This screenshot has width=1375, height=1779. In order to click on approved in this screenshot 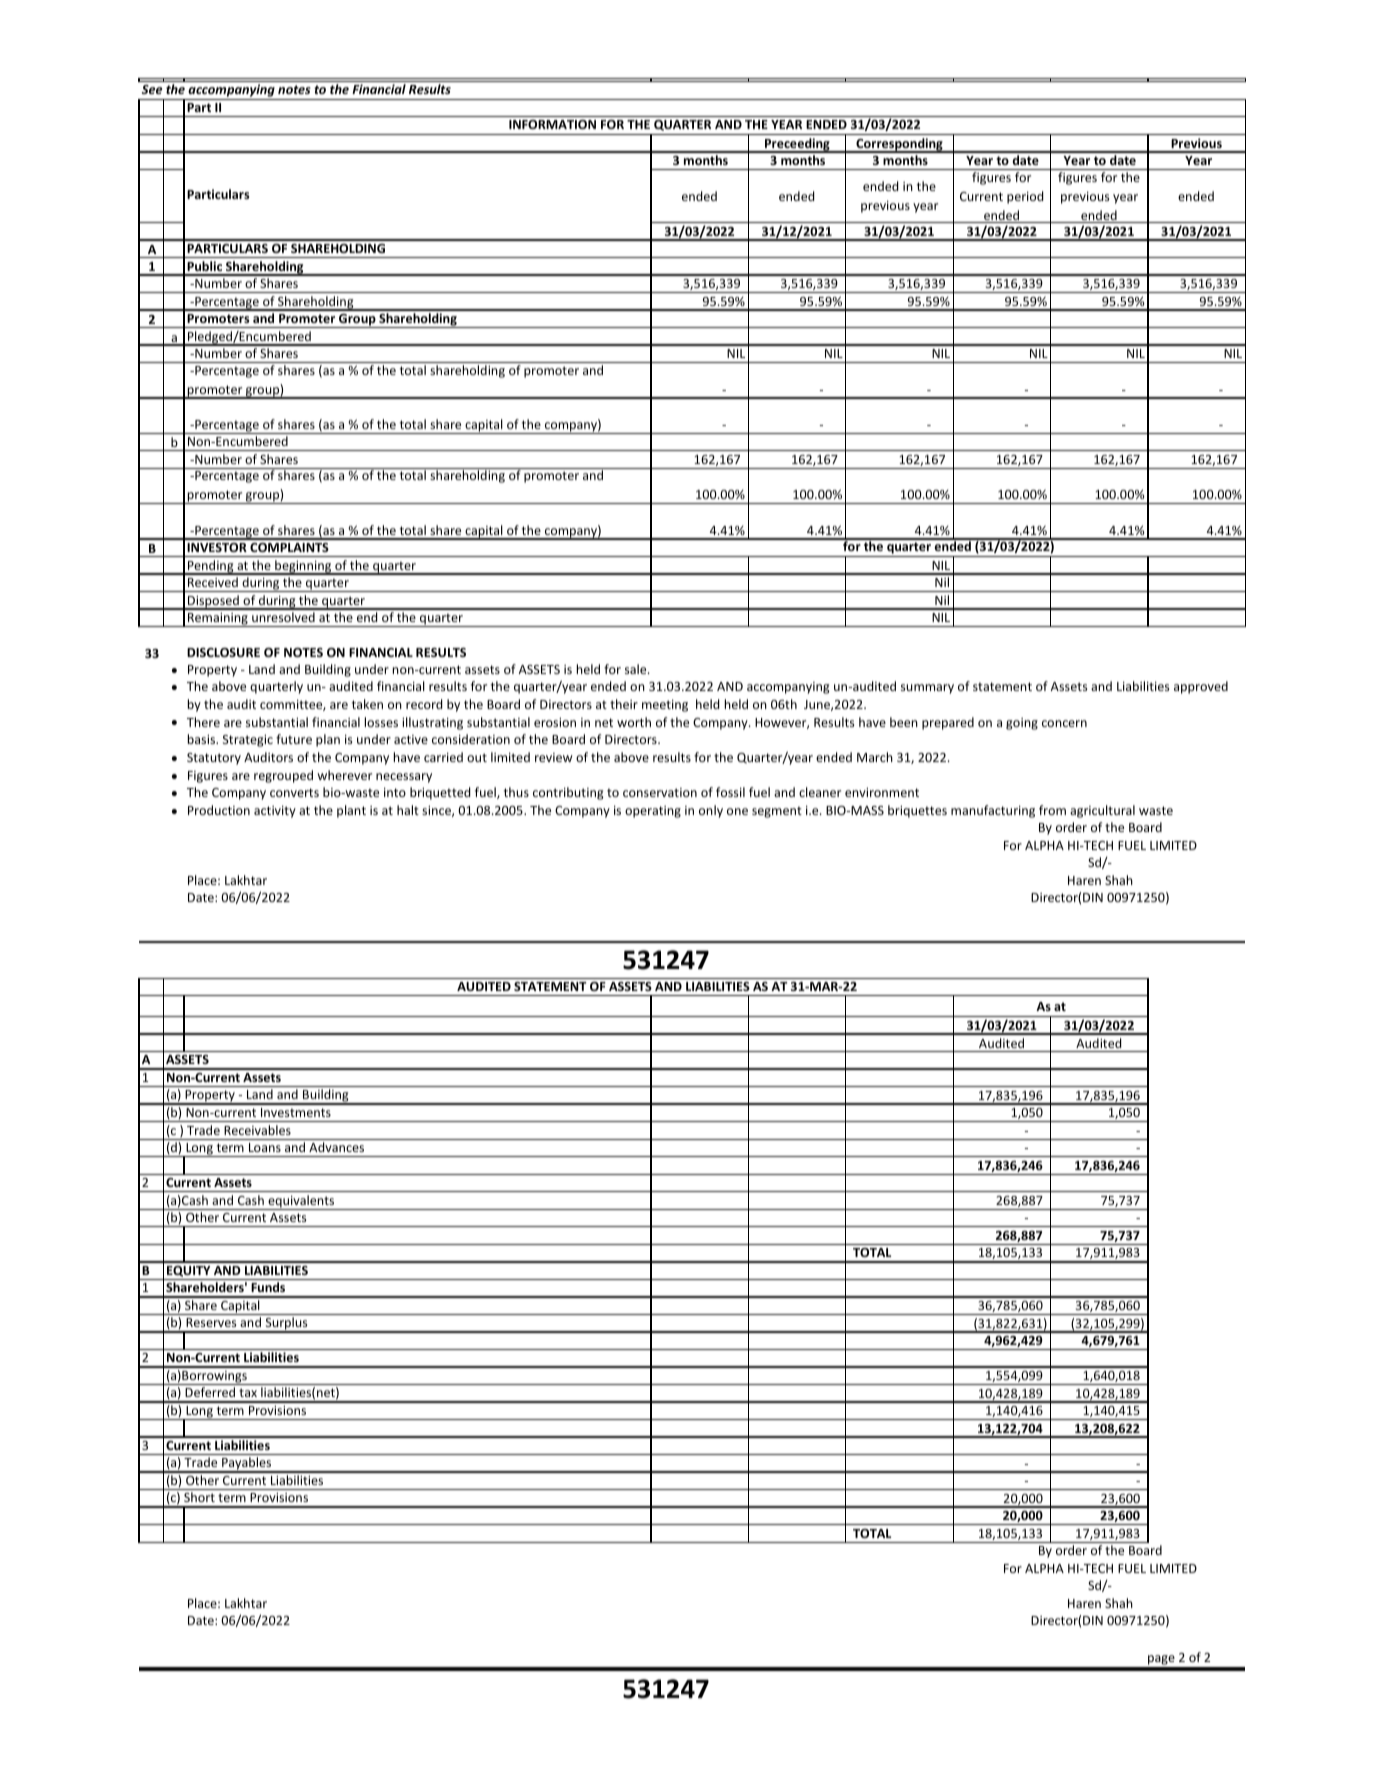, I will do `click(1201, 687)`.
